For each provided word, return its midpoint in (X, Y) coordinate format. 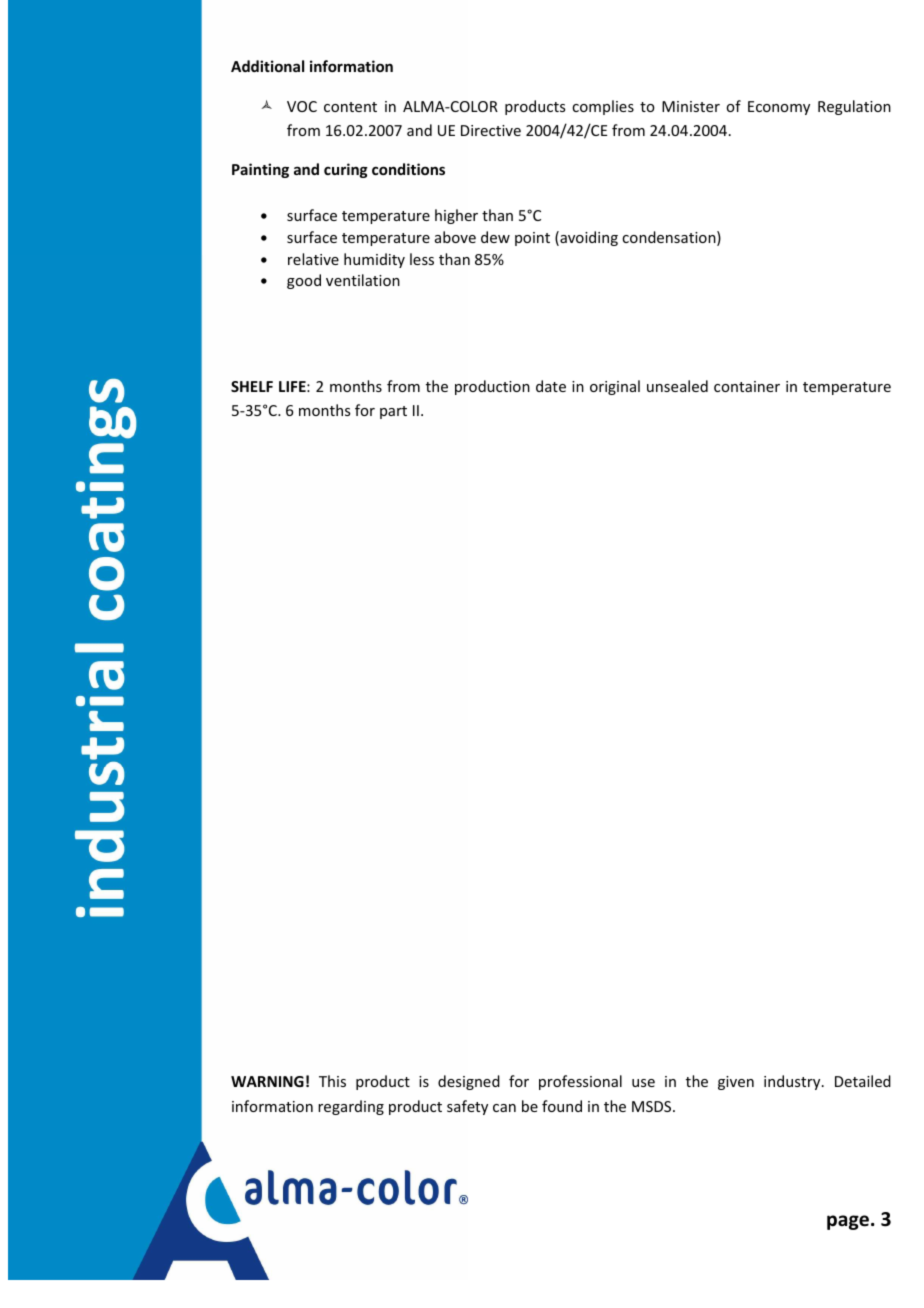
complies (603, 107)
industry (793, 1082)
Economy (779, 108)
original (615, 387)
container (747, 386)
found (562, 1106)
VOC (302, 106)
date (551, 386)
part (393, 412)
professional (580, 1082)
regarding (351, 1107)
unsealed (677, 386)
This (332, 1081)
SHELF (252, 386)
